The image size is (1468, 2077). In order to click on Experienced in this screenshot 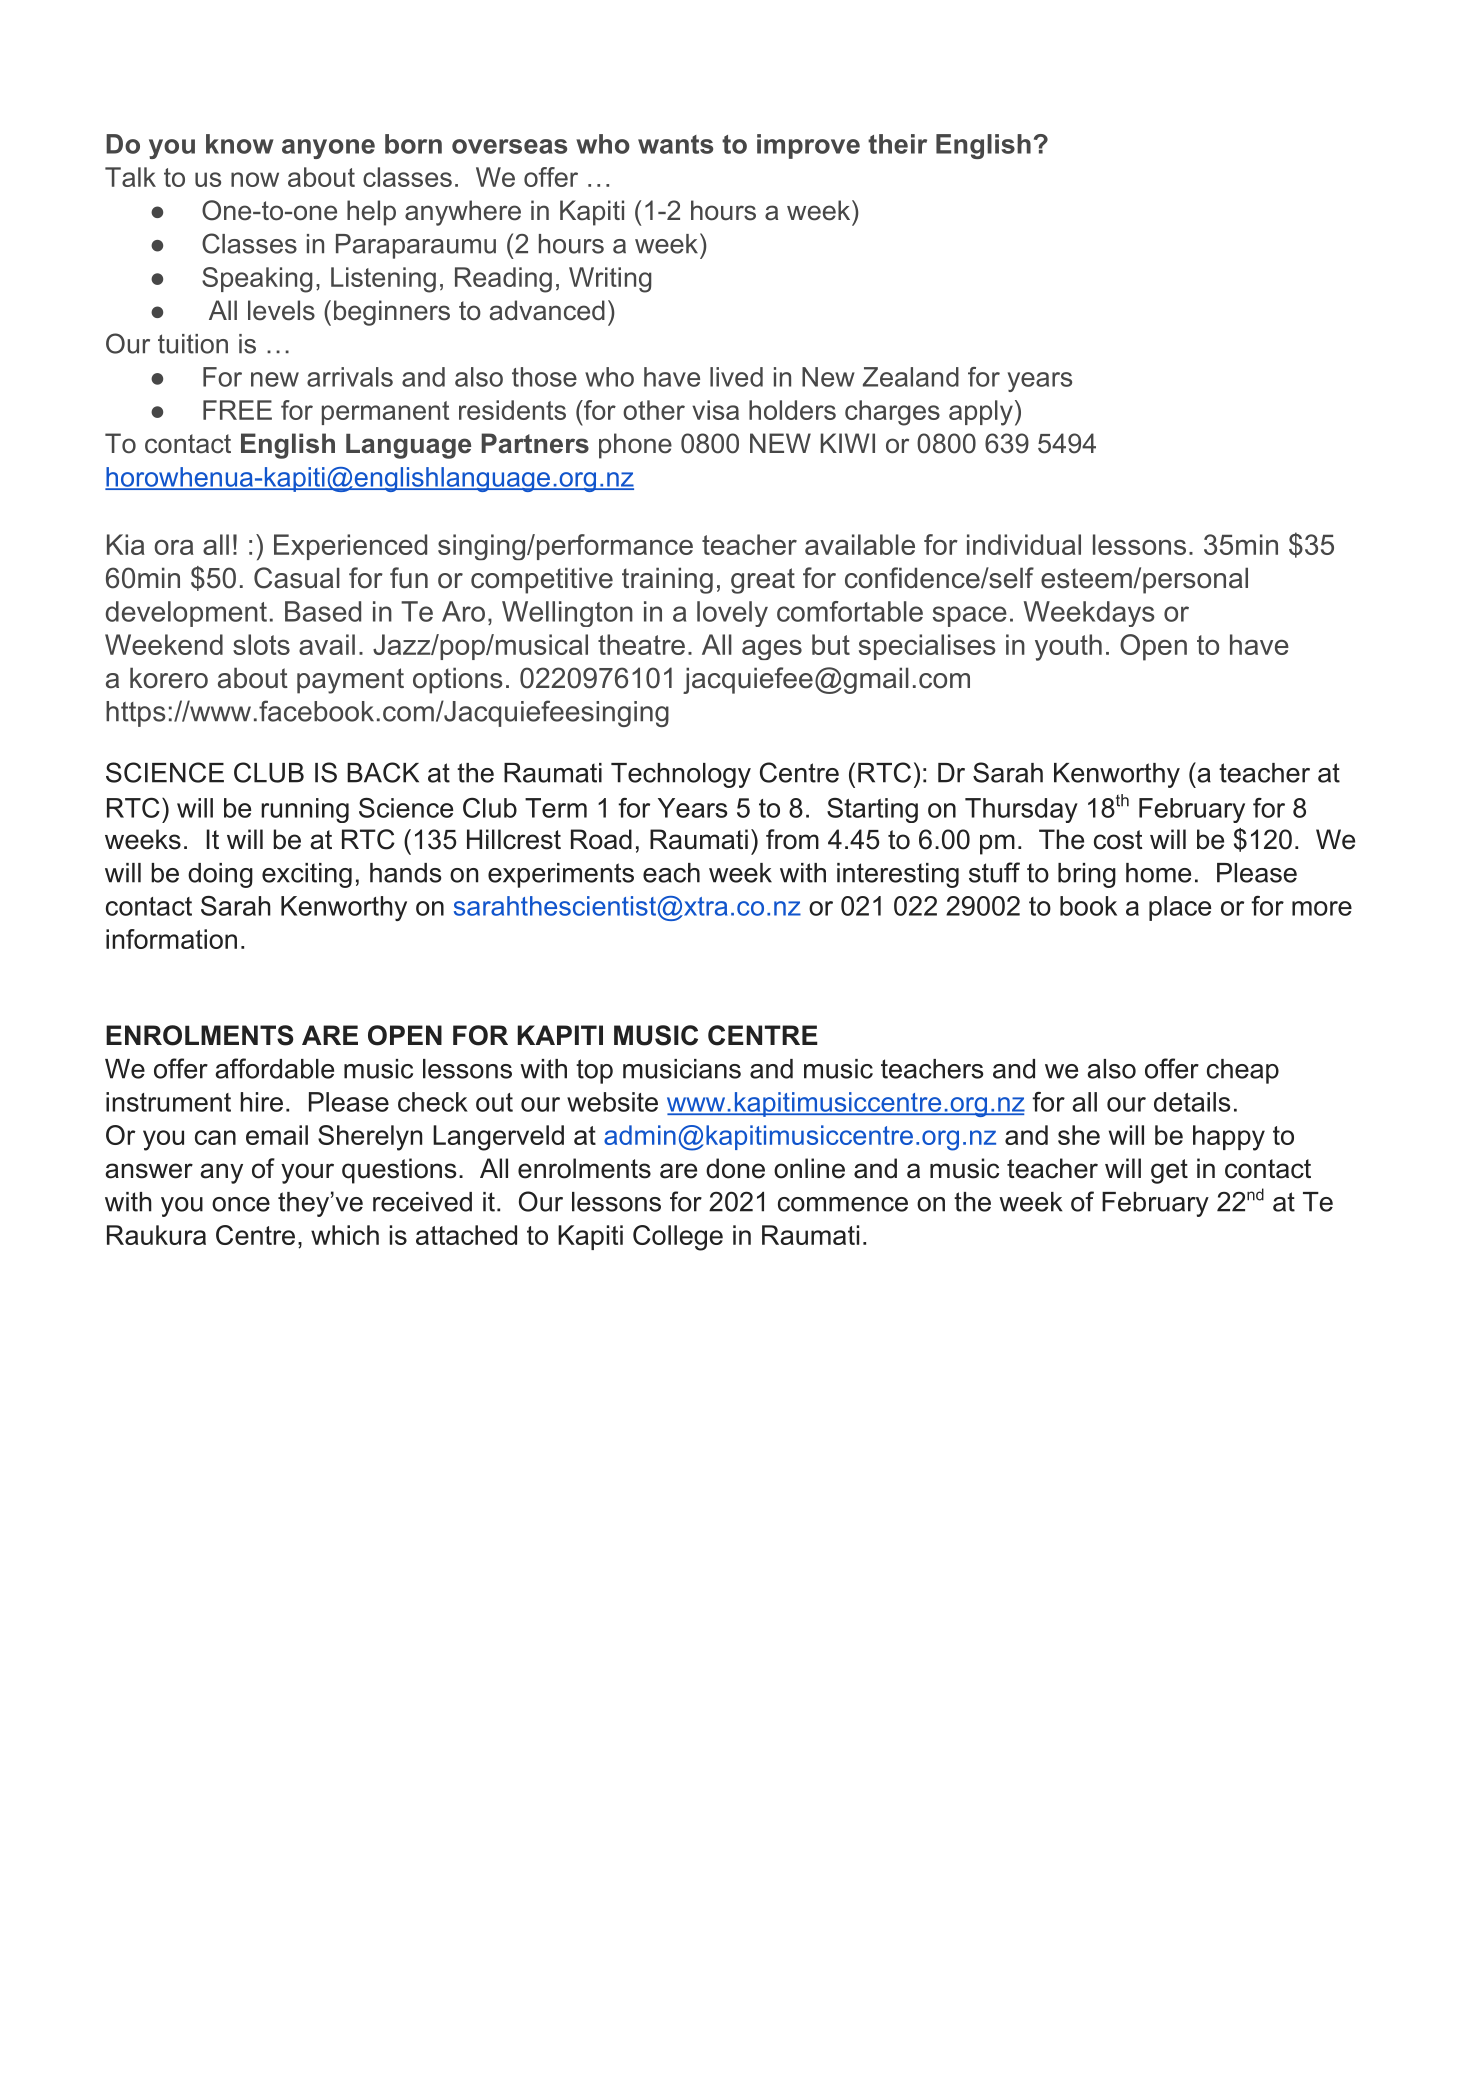, I will do `click(350, 547)`.
